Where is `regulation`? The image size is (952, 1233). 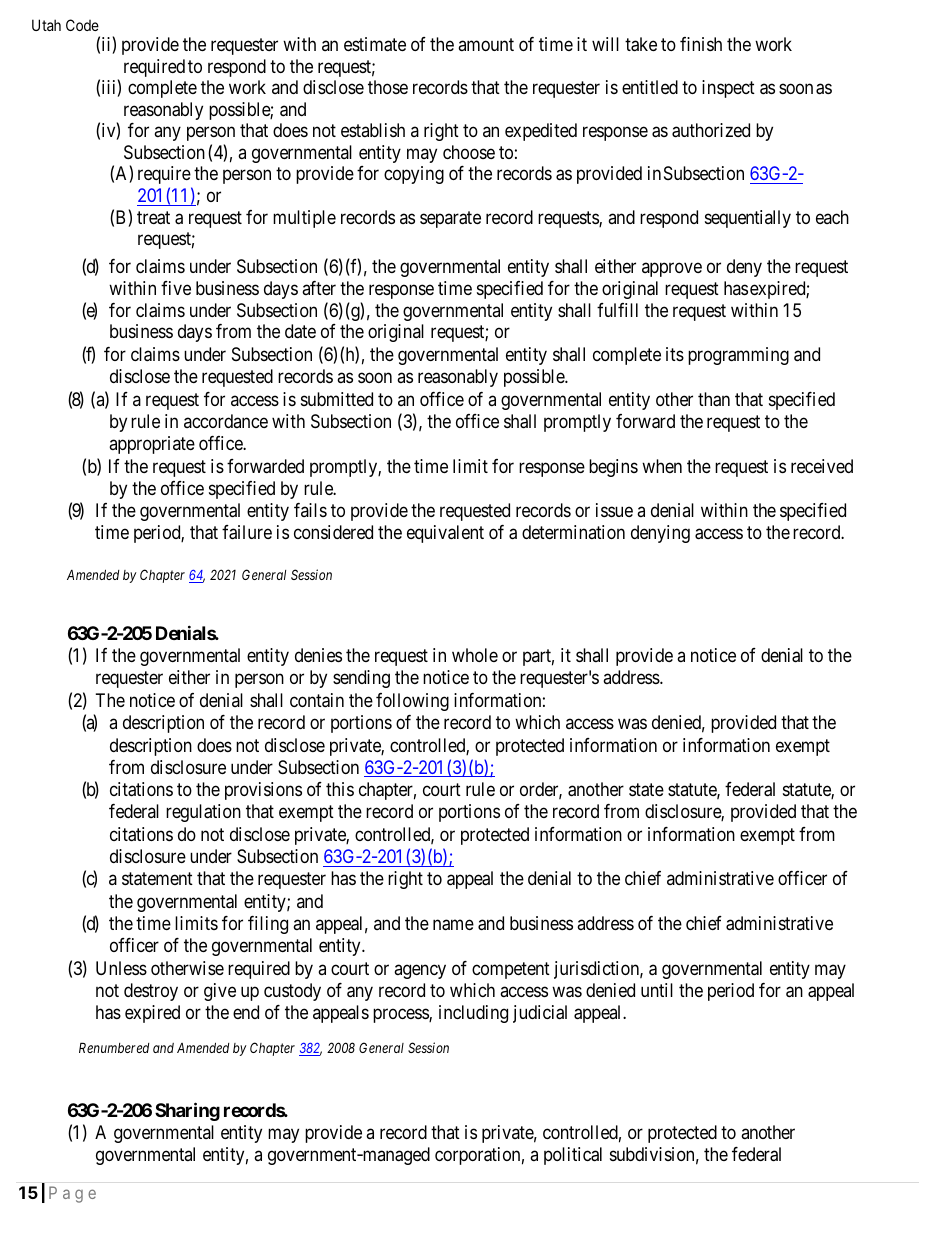
regulation is located at coordinates (203, 813).
